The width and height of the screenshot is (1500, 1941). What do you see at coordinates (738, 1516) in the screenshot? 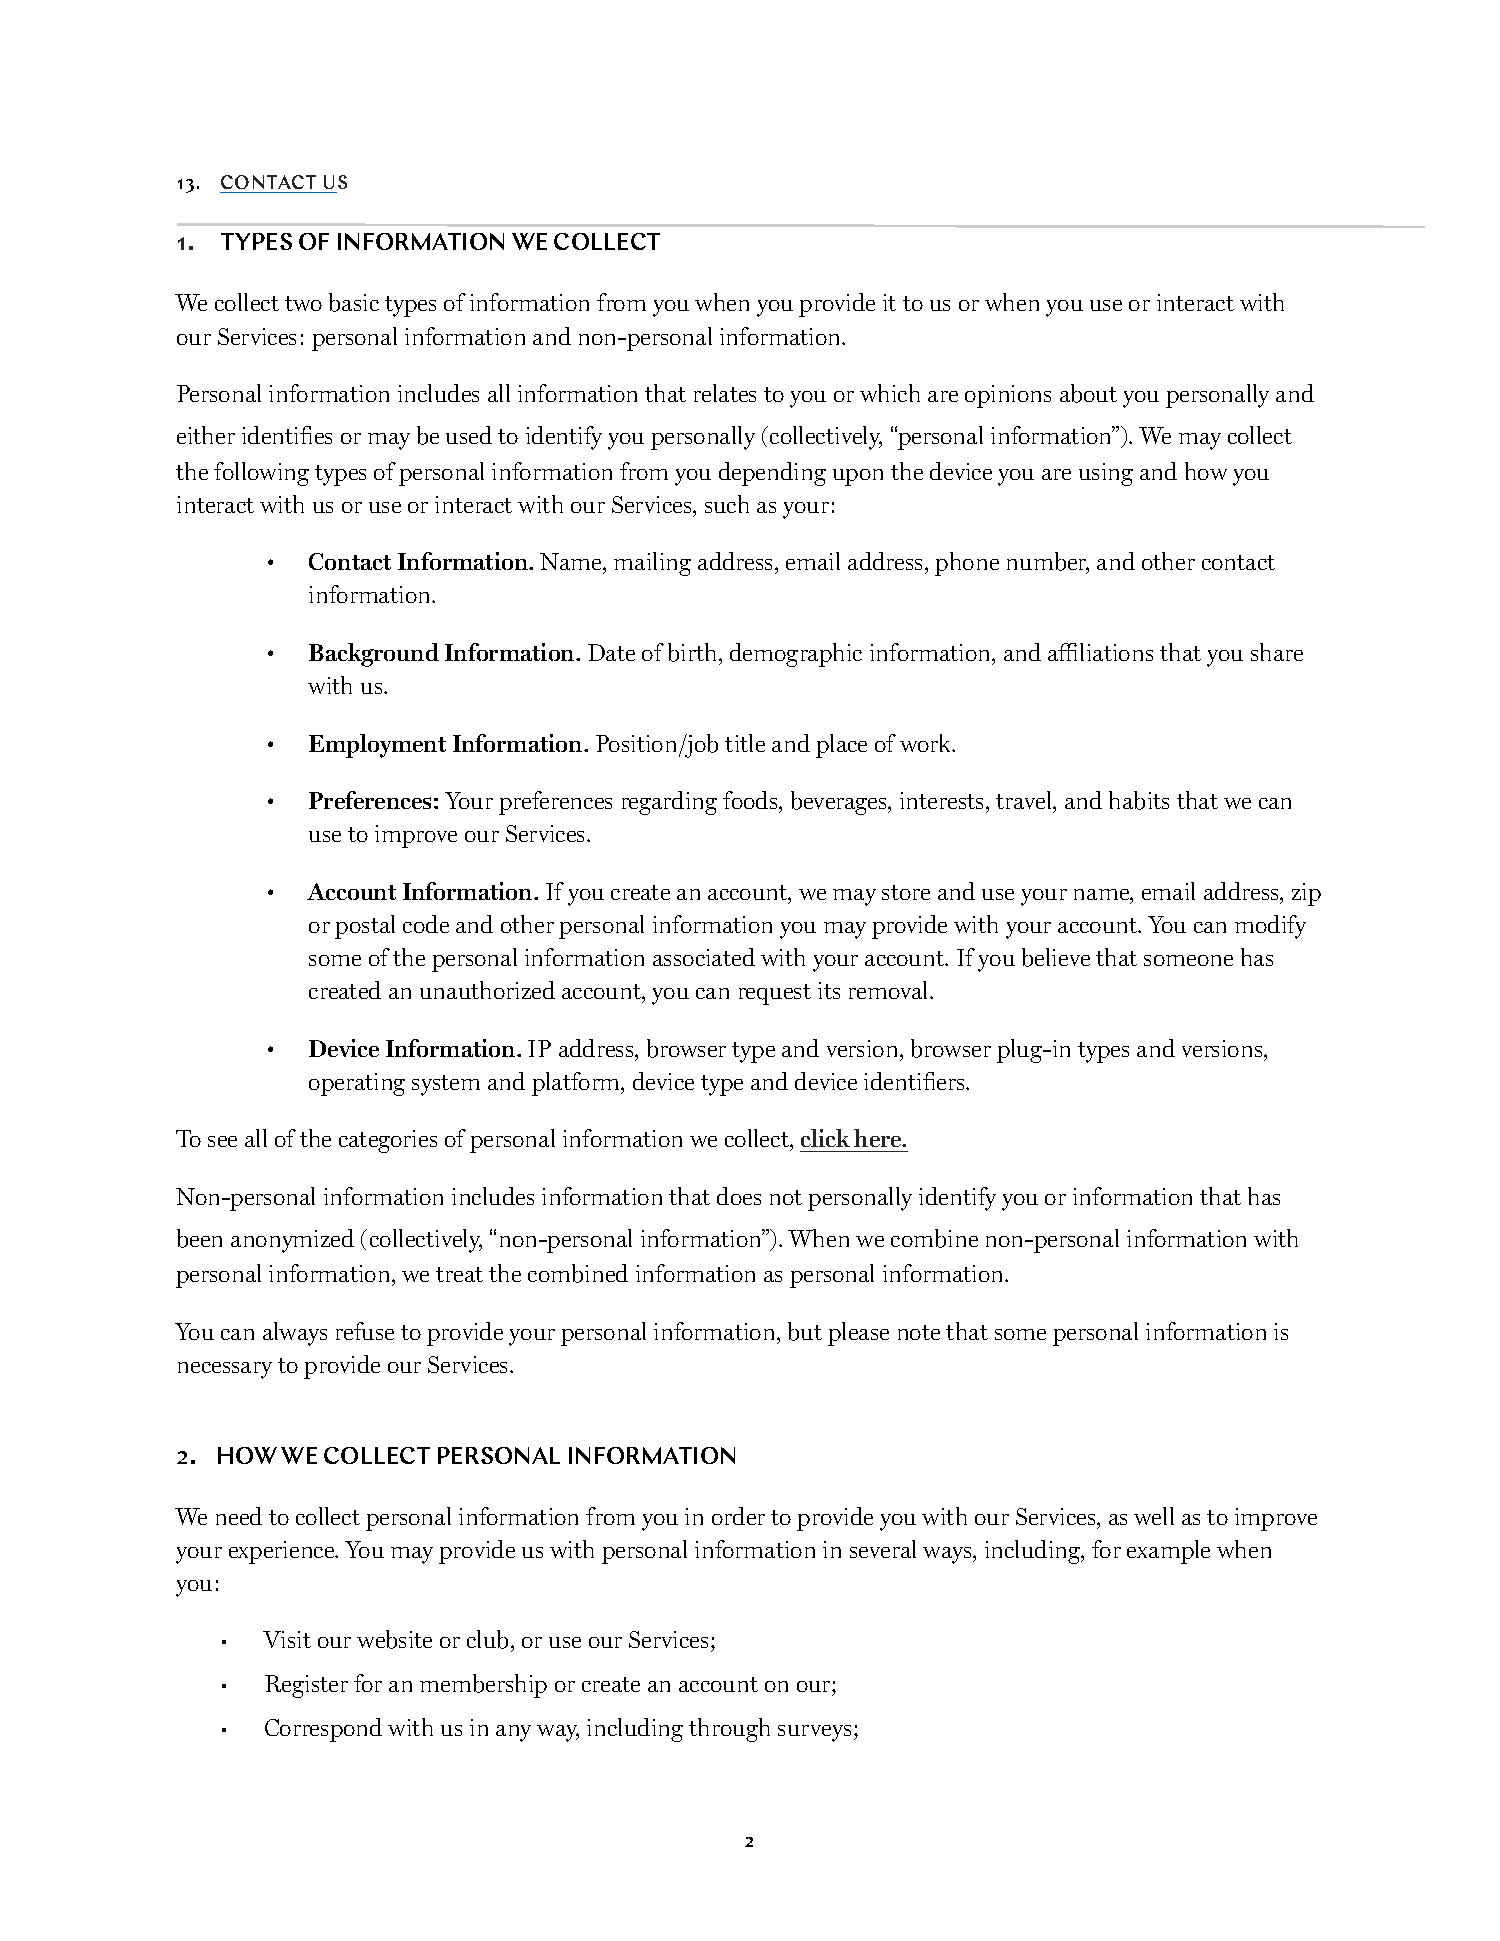
I see `order` at bounding box center [738, 1516].
